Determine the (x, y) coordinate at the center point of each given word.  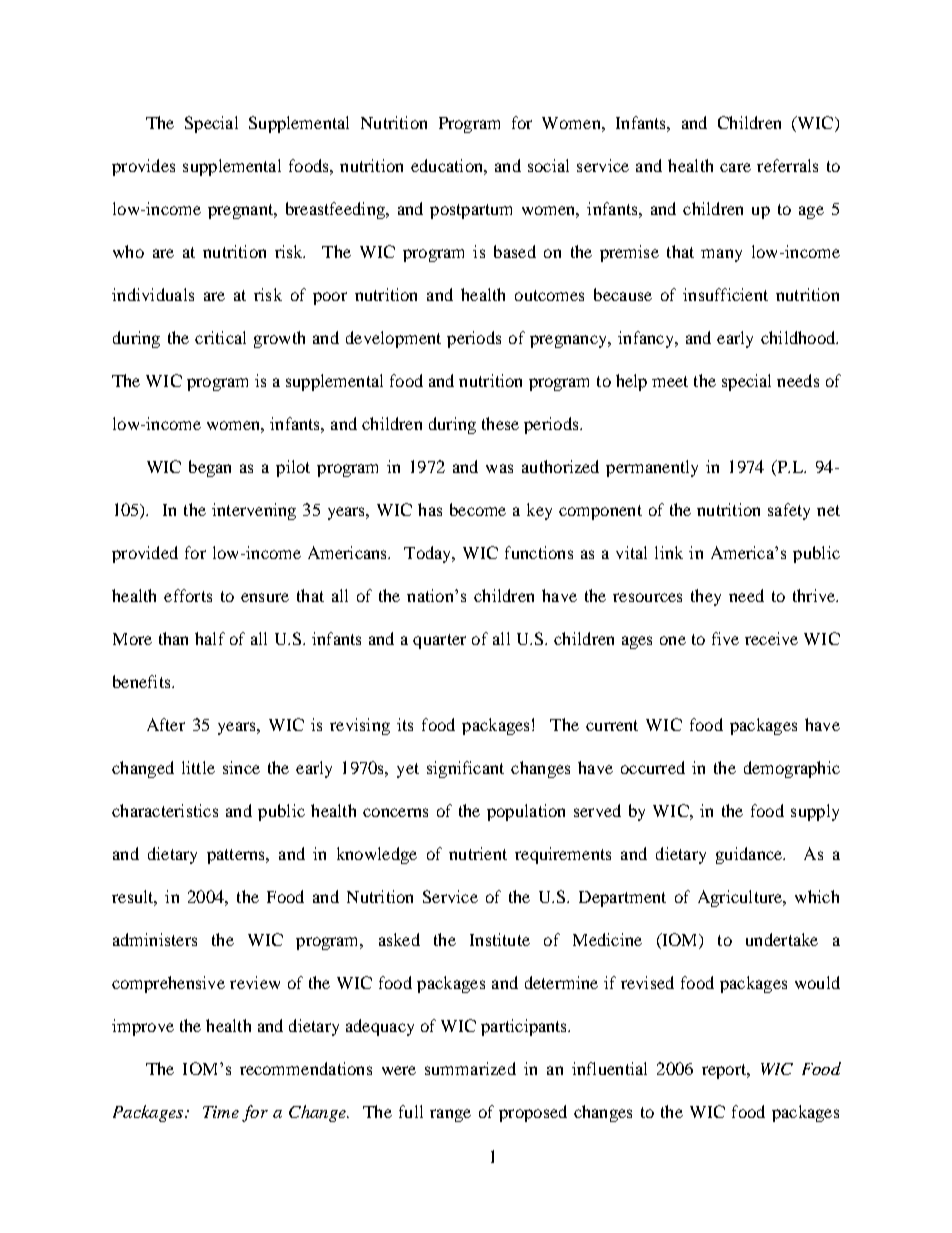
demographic (792, 769)
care (735, 167)
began (210, 468)
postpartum (471, 211)
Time (221, 1112)
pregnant (242, 211)
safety (789, 511)
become (478, 509)
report (725, 1071)
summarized (470, 1068)
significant (465, 769)
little (198, 767)
